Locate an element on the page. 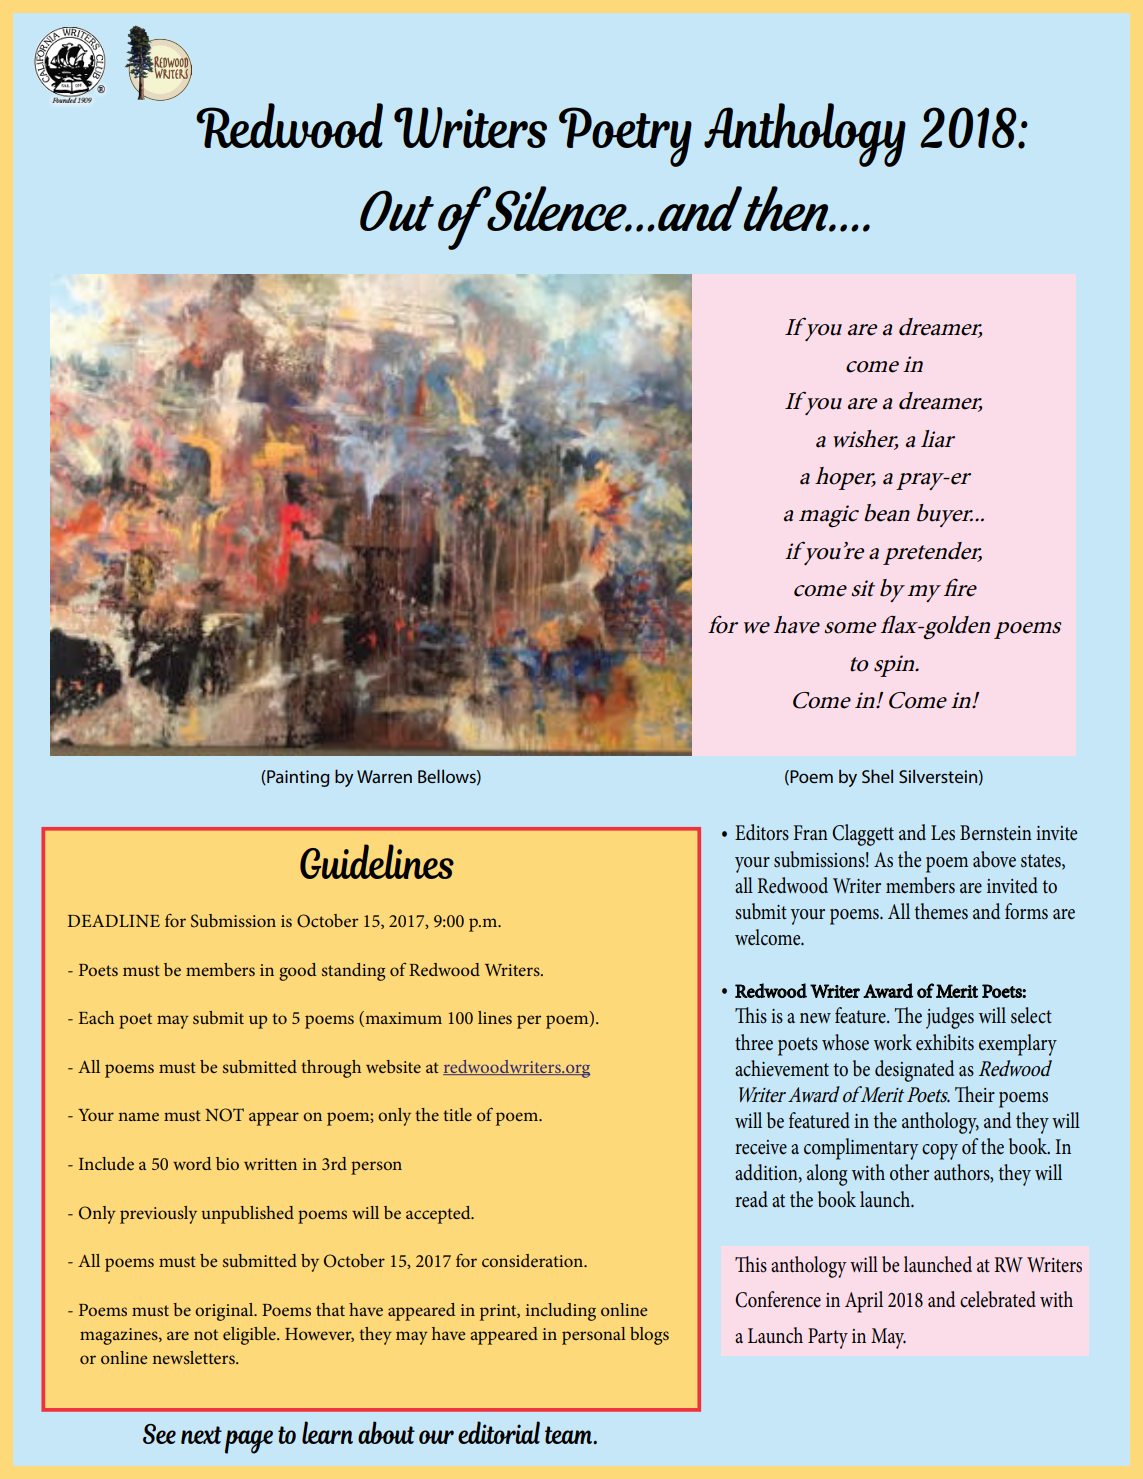 The image size is (1143, 1479). Party is located at coordinates (828, 1338).
